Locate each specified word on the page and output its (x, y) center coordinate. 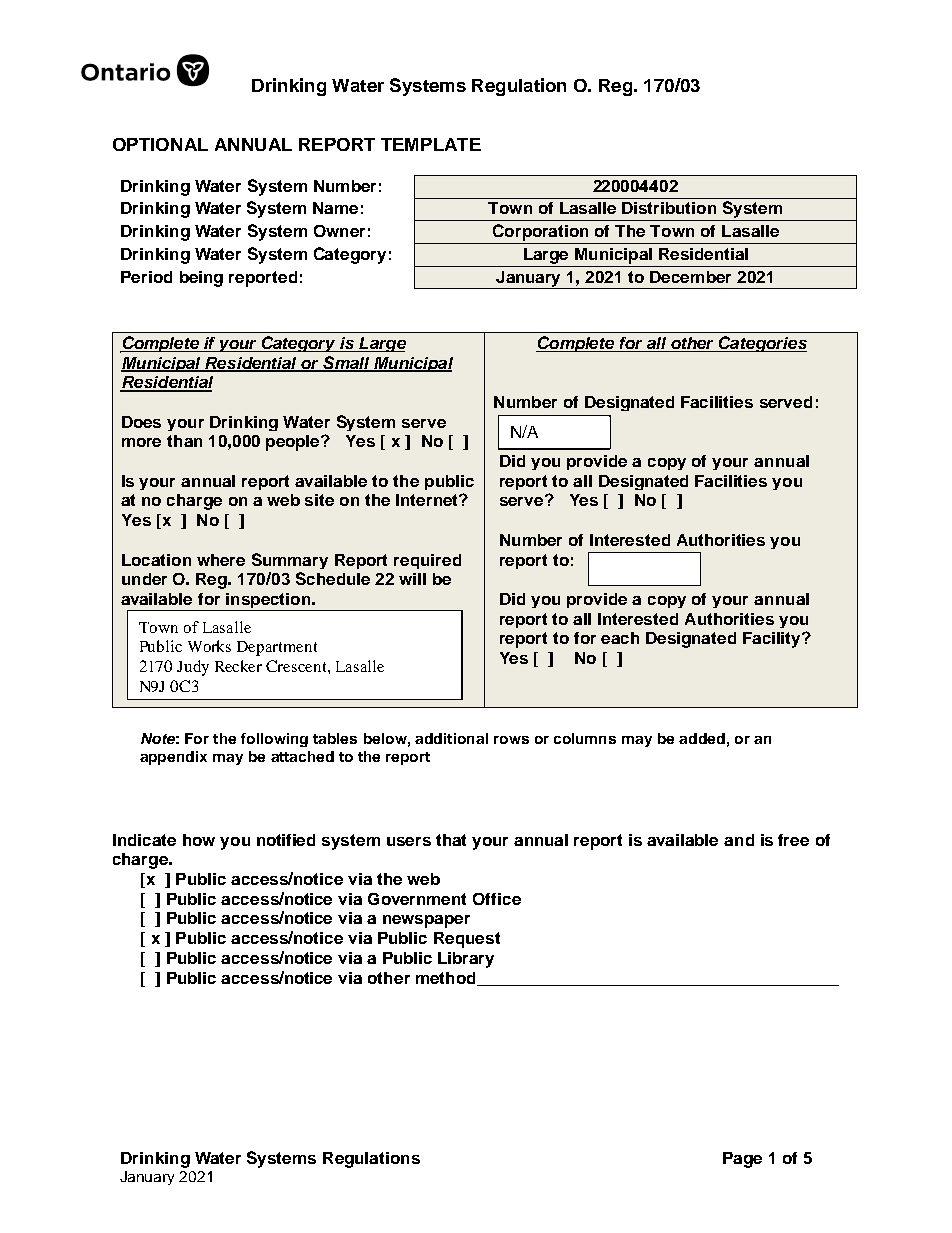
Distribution (669, 208)
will (412, 579)
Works (209, 646)
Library (466, 960)
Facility (773, 640)
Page (742, 1160)
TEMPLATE (431, 144)
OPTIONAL (160, 144)
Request (467, 940)
